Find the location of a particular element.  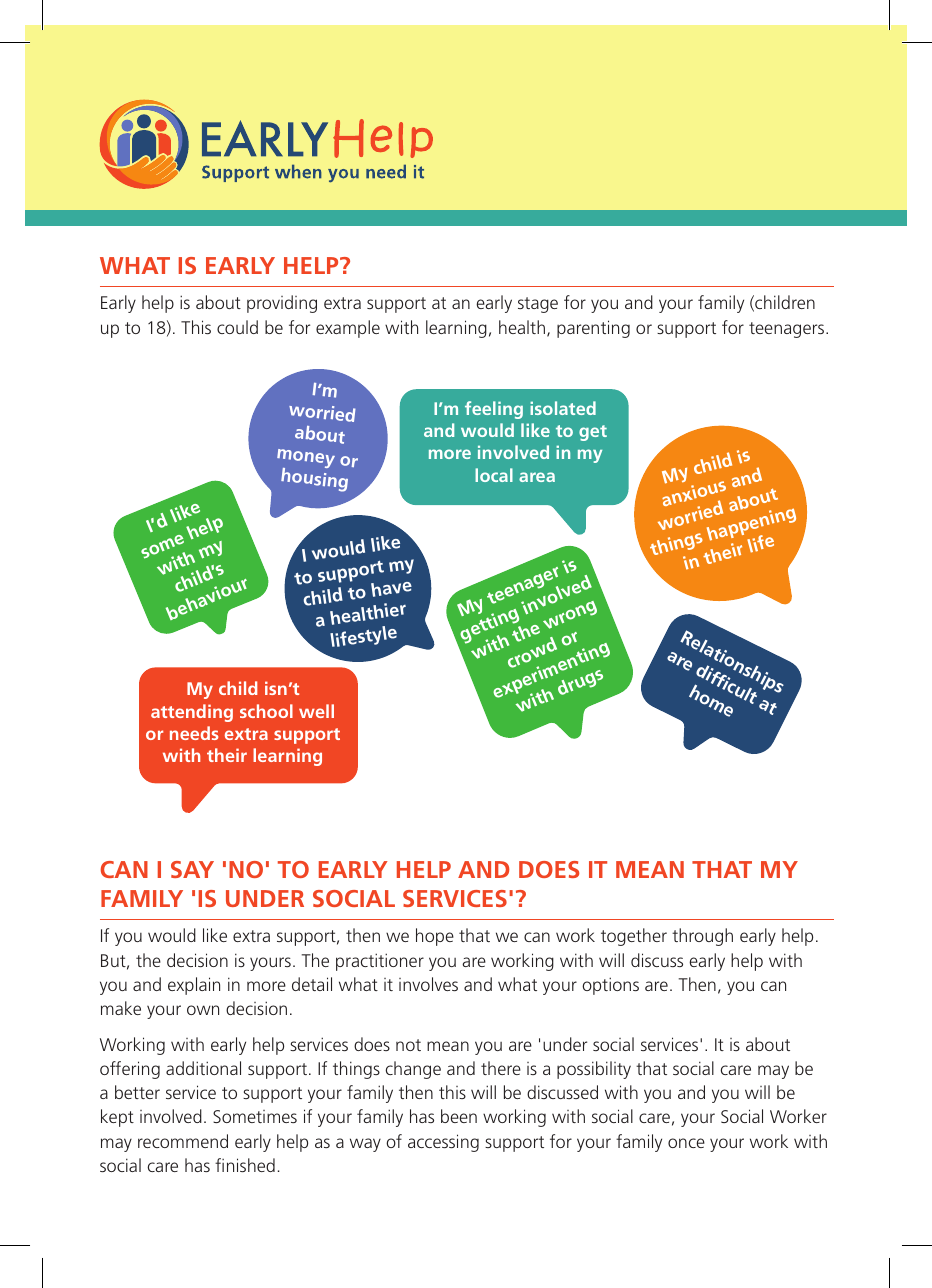

accessing is located at coordinates (443, 1143).
